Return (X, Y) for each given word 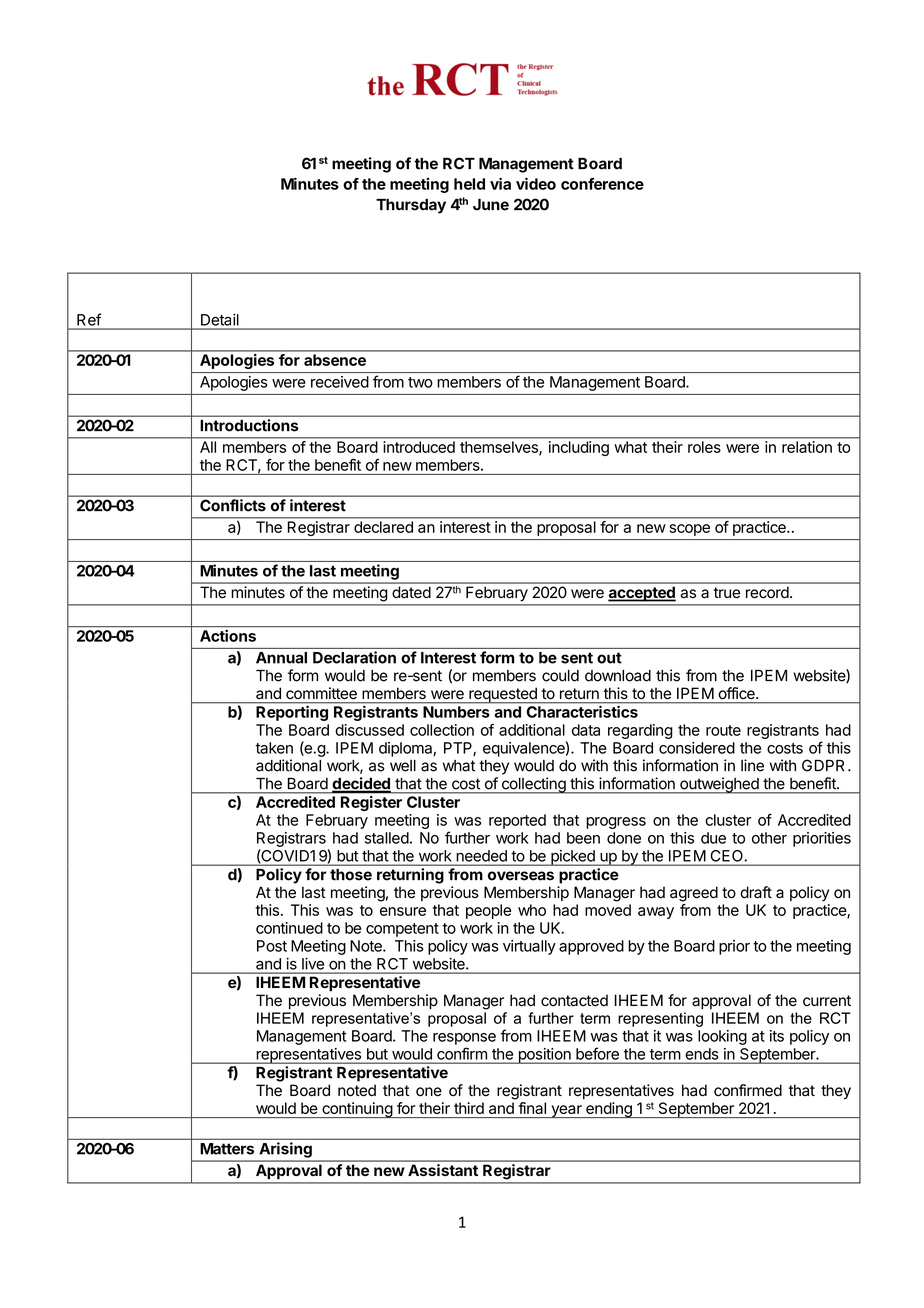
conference (602, 184)
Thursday (411, 206)
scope (690, 530)
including (579, 448)
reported (517, 821)
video (536, 183)
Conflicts (233, 505)
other (769, 838)
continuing (357, 1110)
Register (371, 803)
